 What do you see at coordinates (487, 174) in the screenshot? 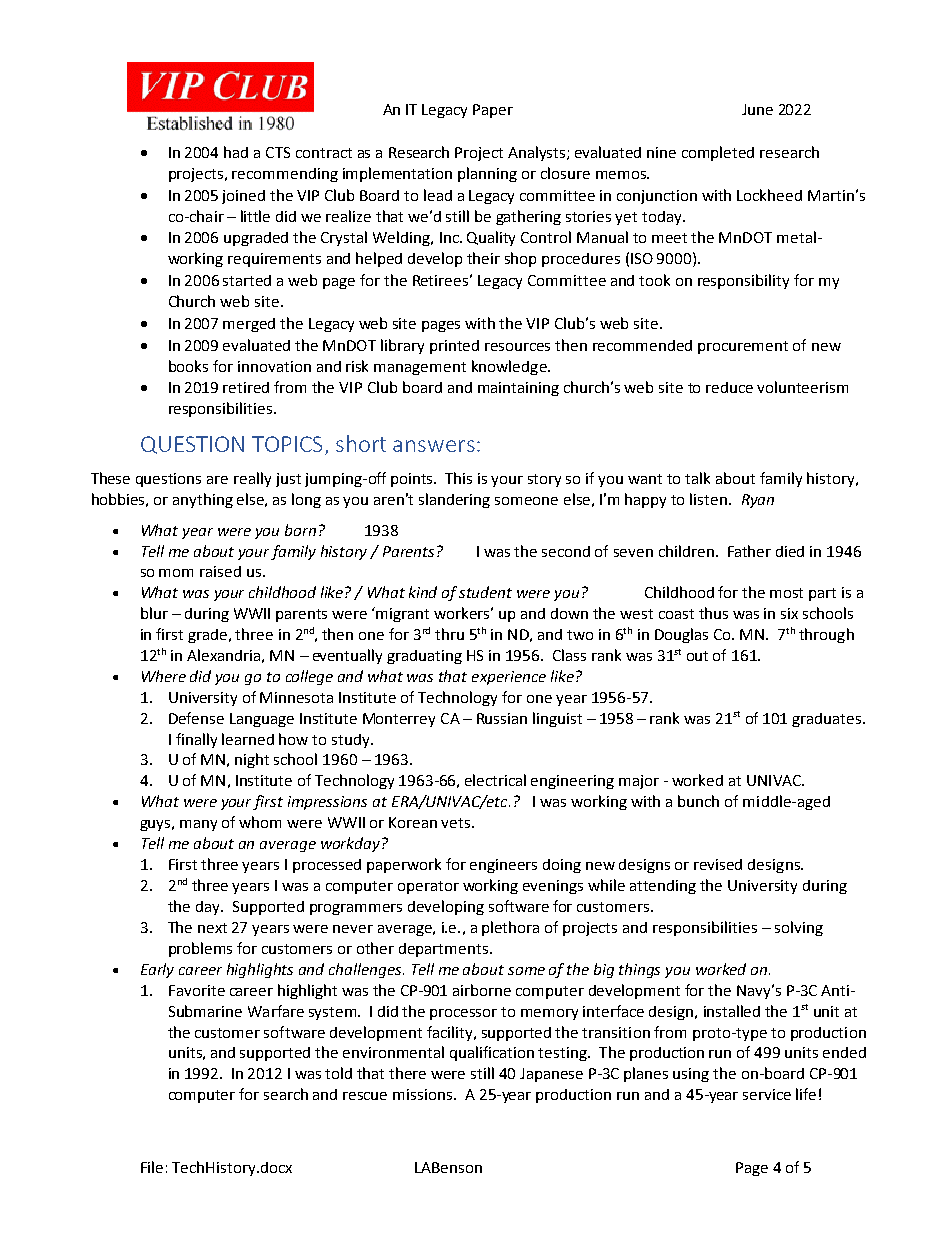
I see `planning` at bounding box center [487, 174].
